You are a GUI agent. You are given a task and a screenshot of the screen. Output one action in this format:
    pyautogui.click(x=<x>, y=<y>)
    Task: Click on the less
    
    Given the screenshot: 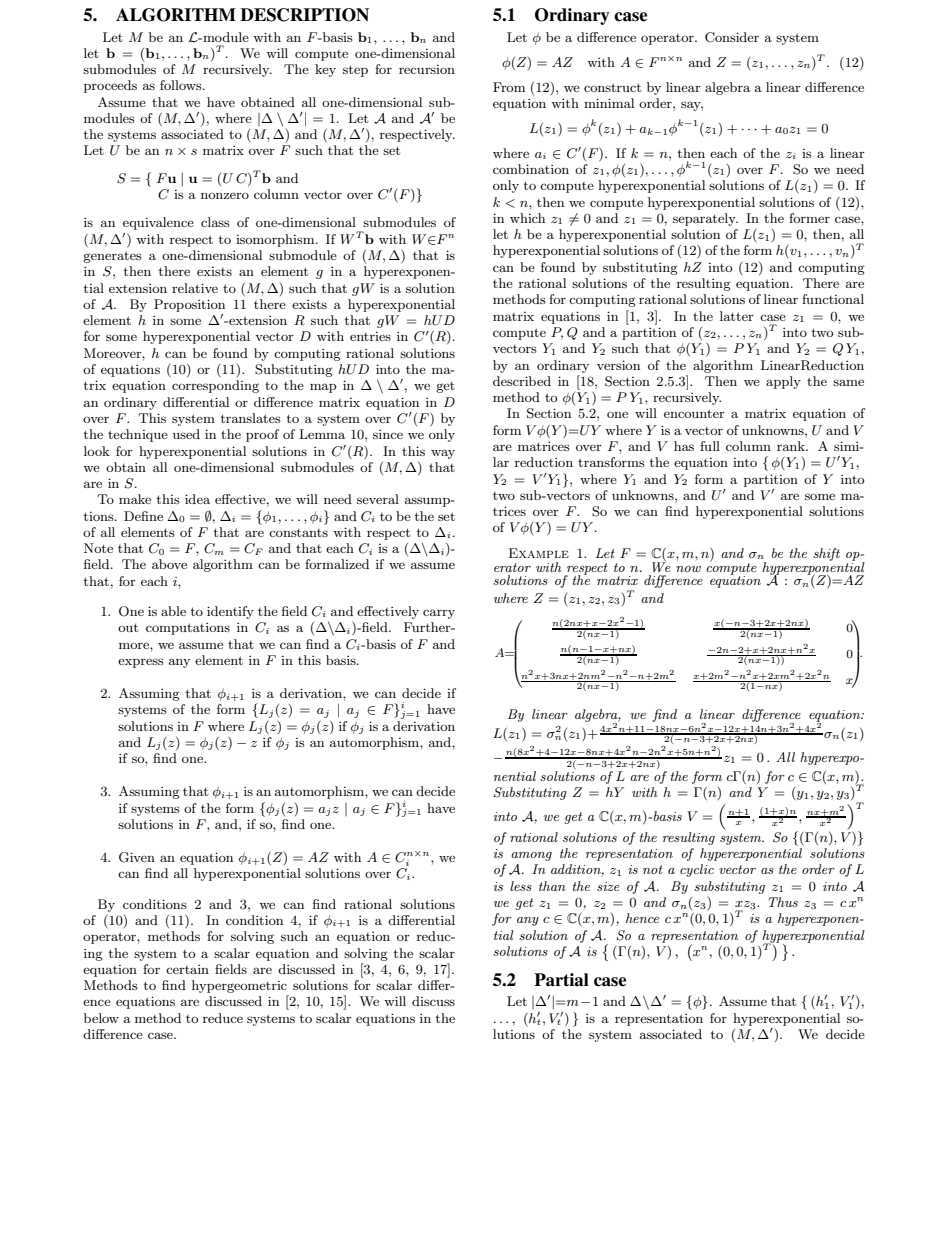 What is the action you would take?
    pyautogui.click(x=521, y=886)
